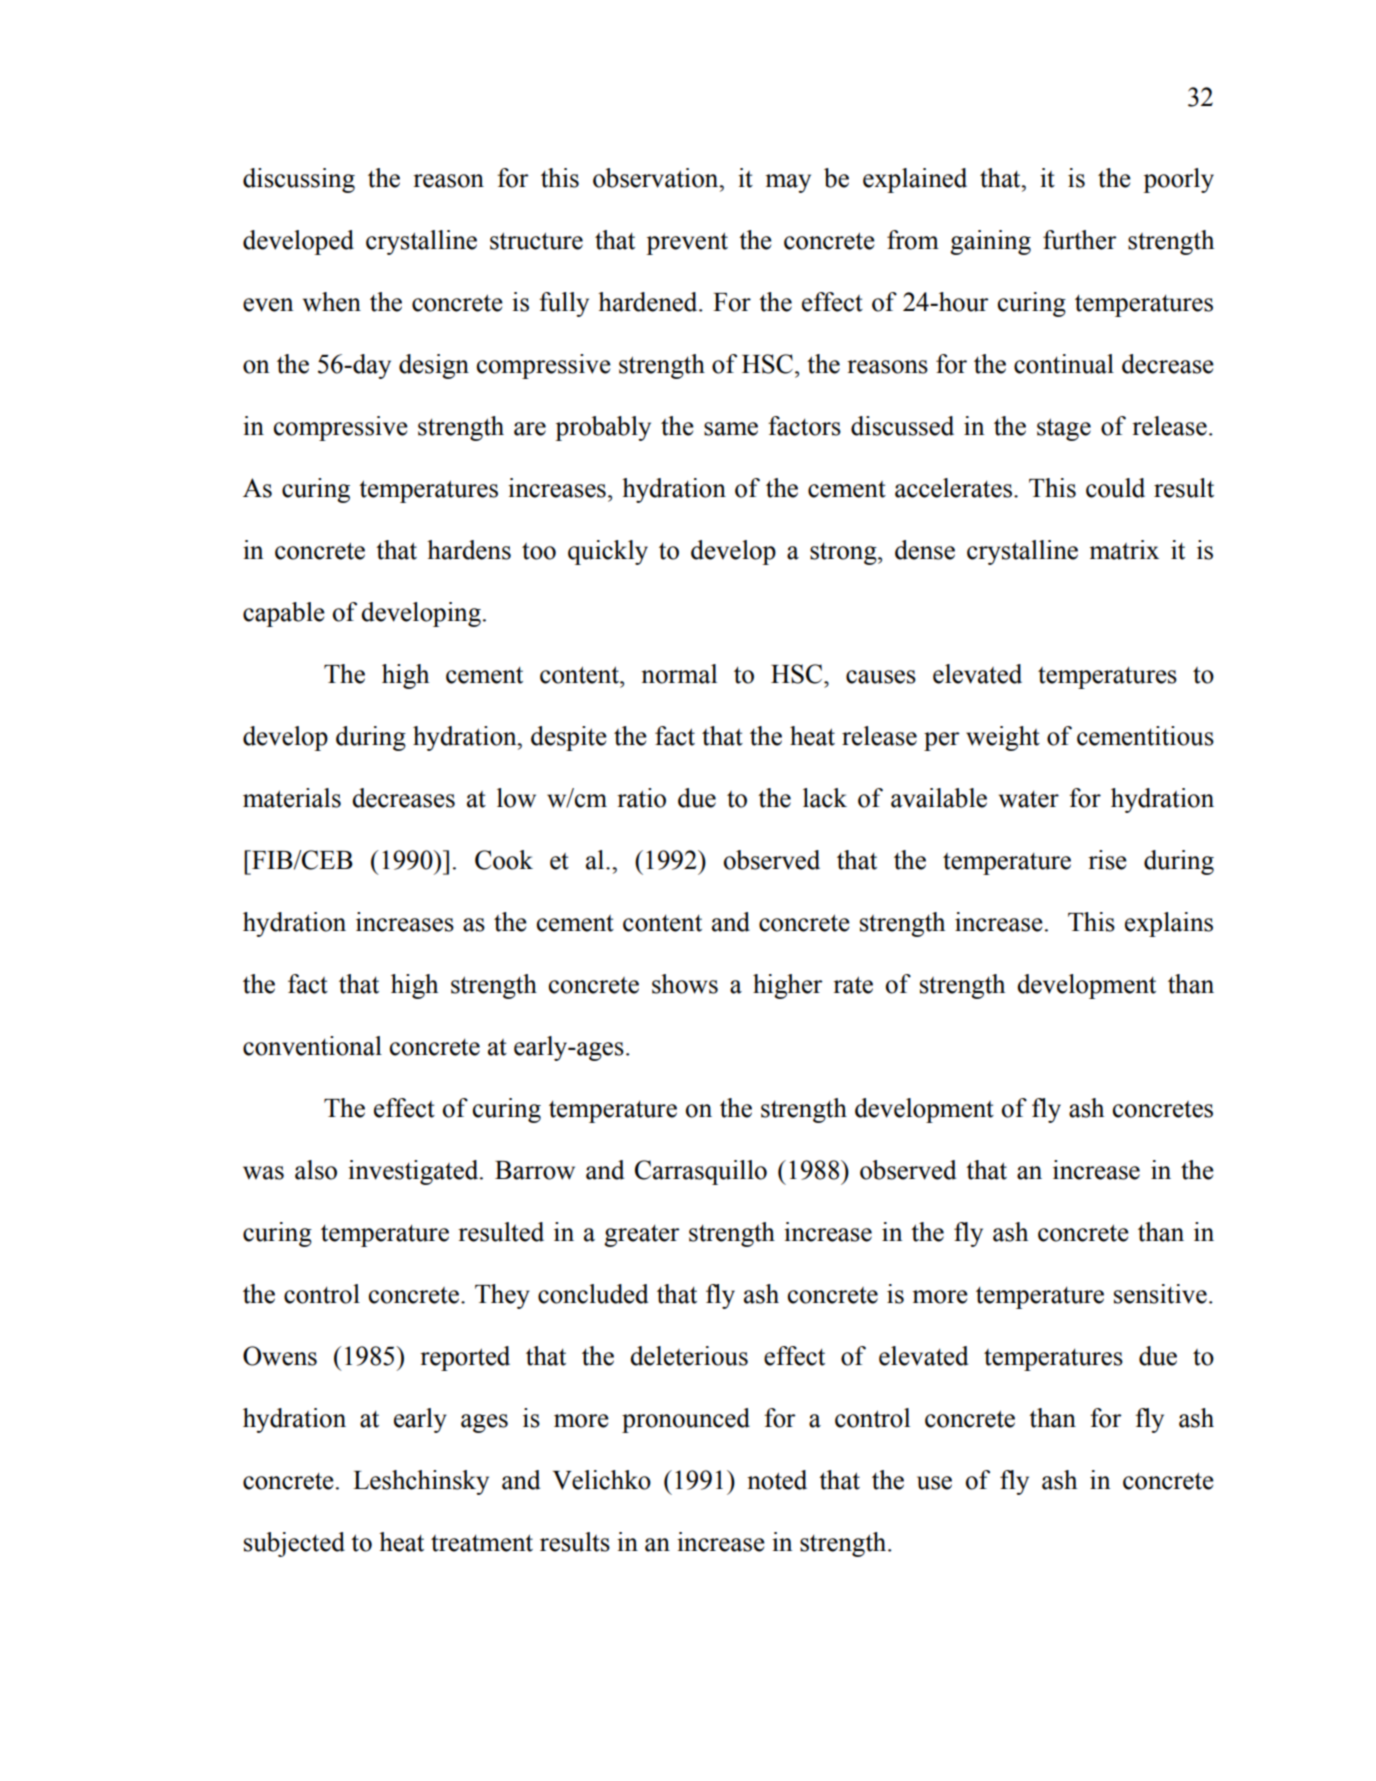 The height and width of the screenshot is (1781, 1376). Describe the element at coordinates (825, 798) in the screenshot. I see `lack` at that location.
